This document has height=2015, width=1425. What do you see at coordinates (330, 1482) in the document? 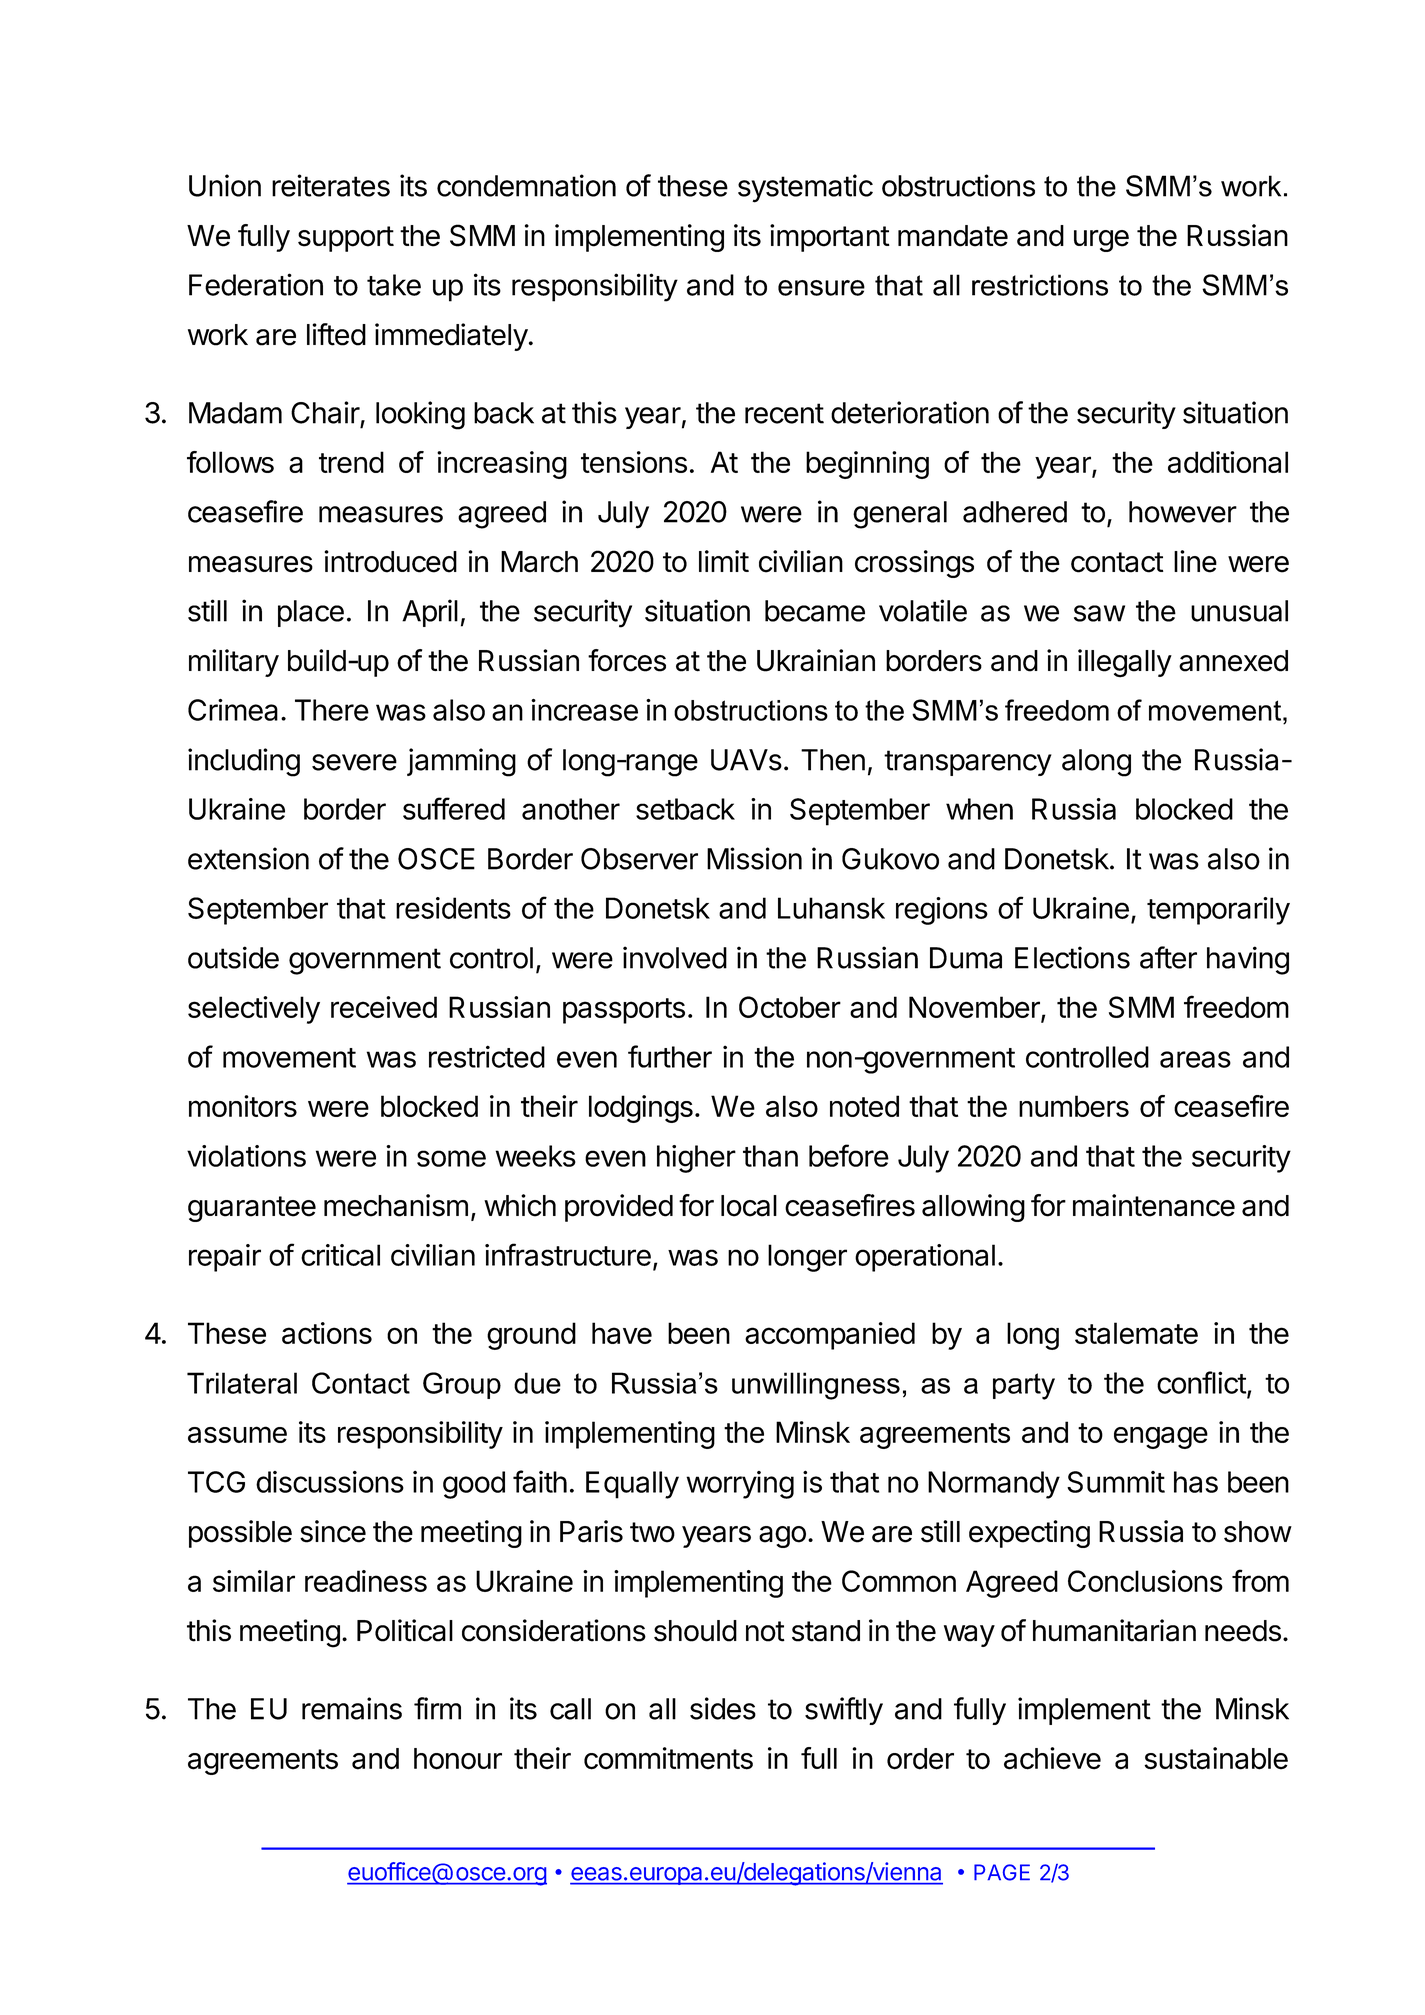
I see `discussions` at bounding box center [330, 1482].
